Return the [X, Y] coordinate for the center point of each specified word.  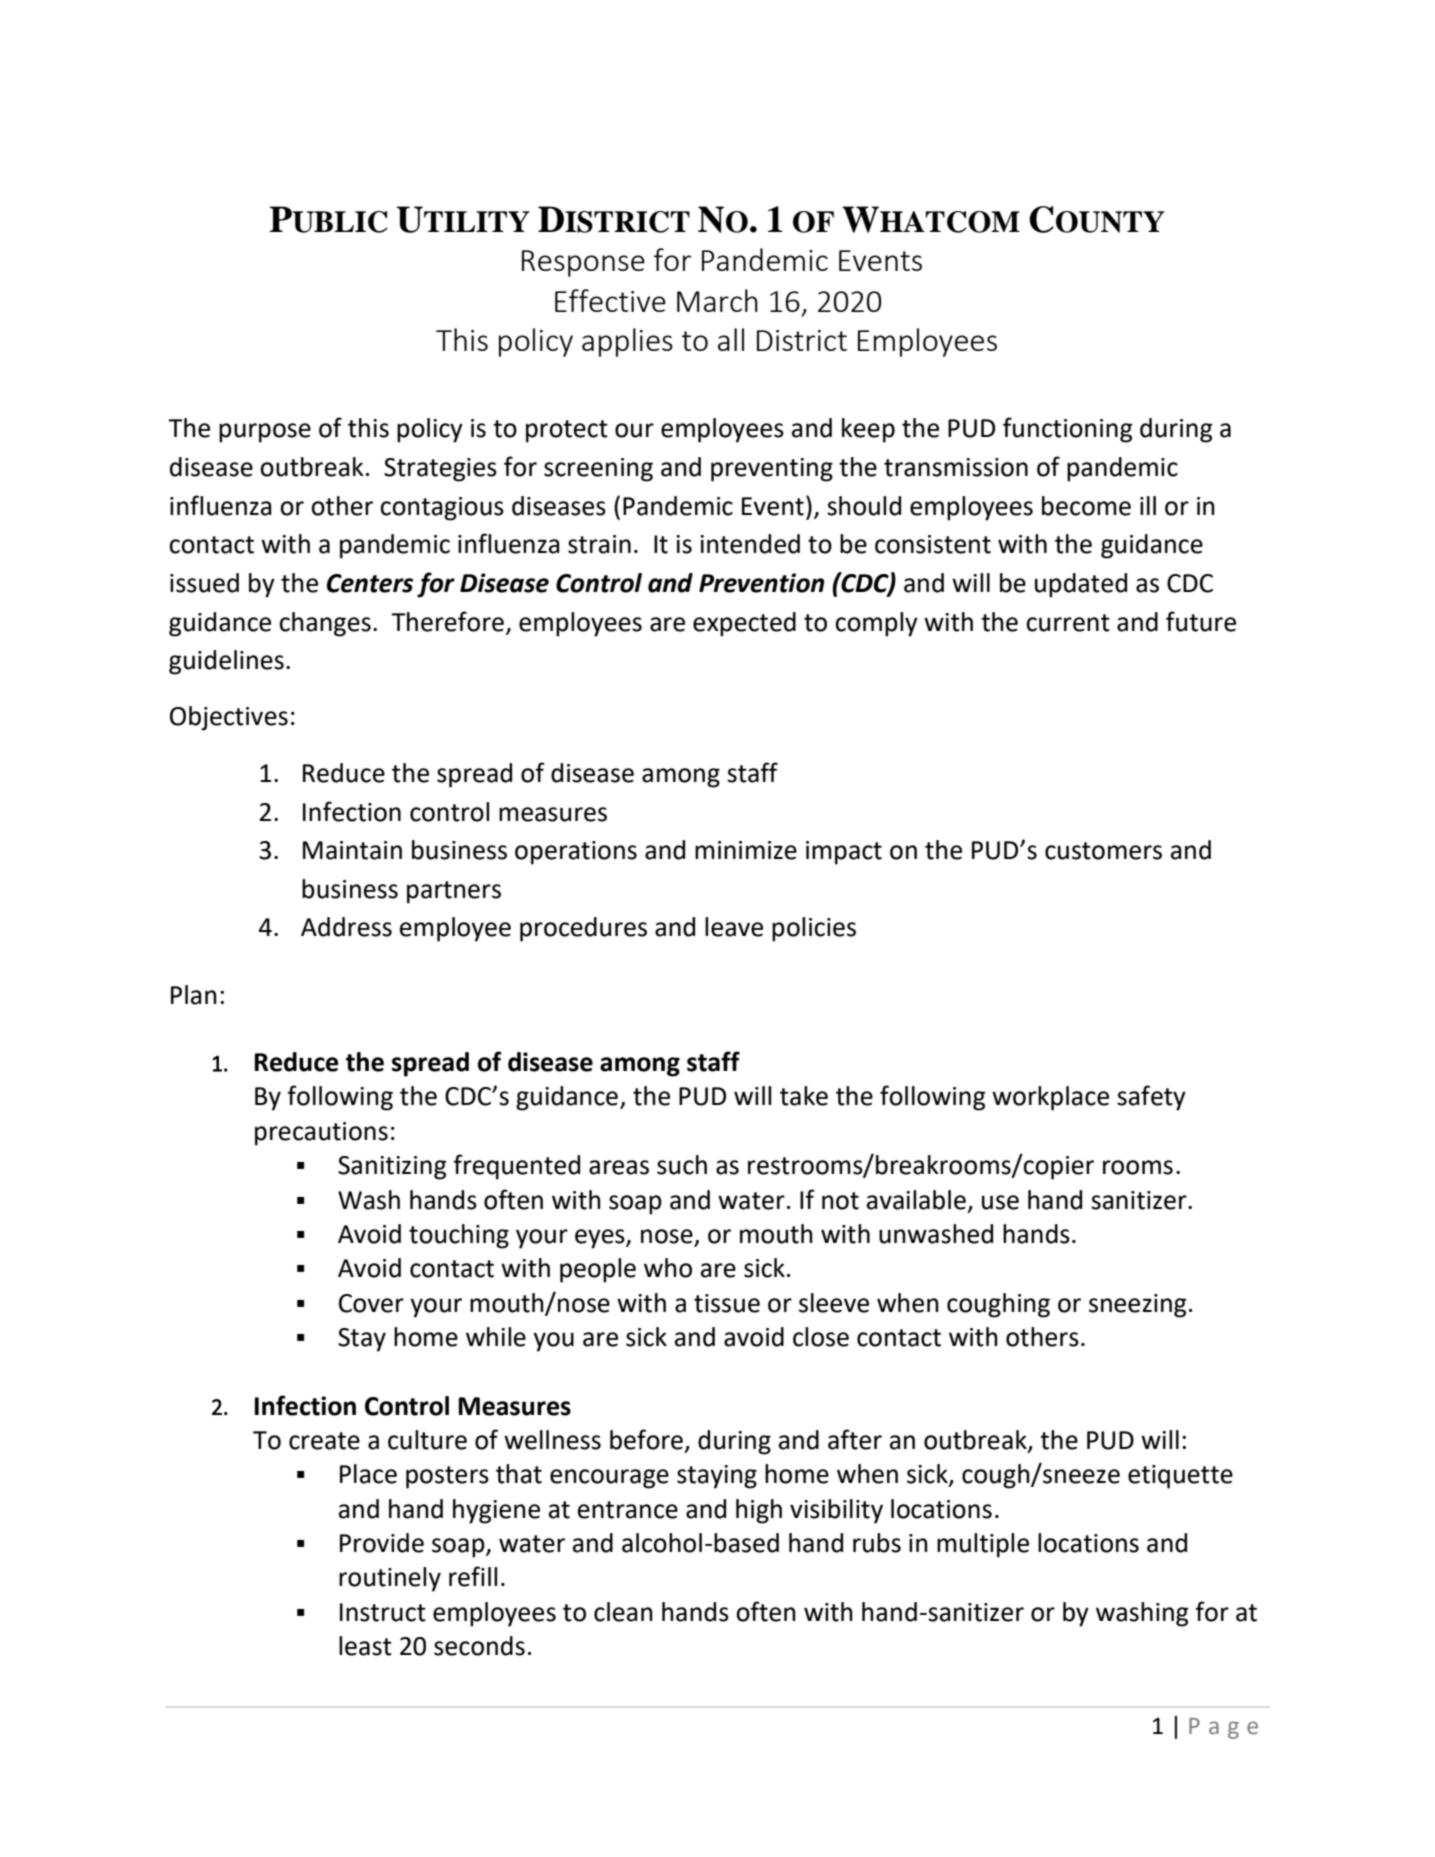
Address [346, 927]
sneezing [1138, 1306]
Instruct [383, 1612]
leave [734, 927]
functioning [1068, 430]
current [1068, 623]
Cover [371, 1303]
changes [325, 624]
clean [623, 1612]
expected [744, 624]
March [717, 300]
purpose [265, 433]
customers [1103, 851]
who [668, 1268]
